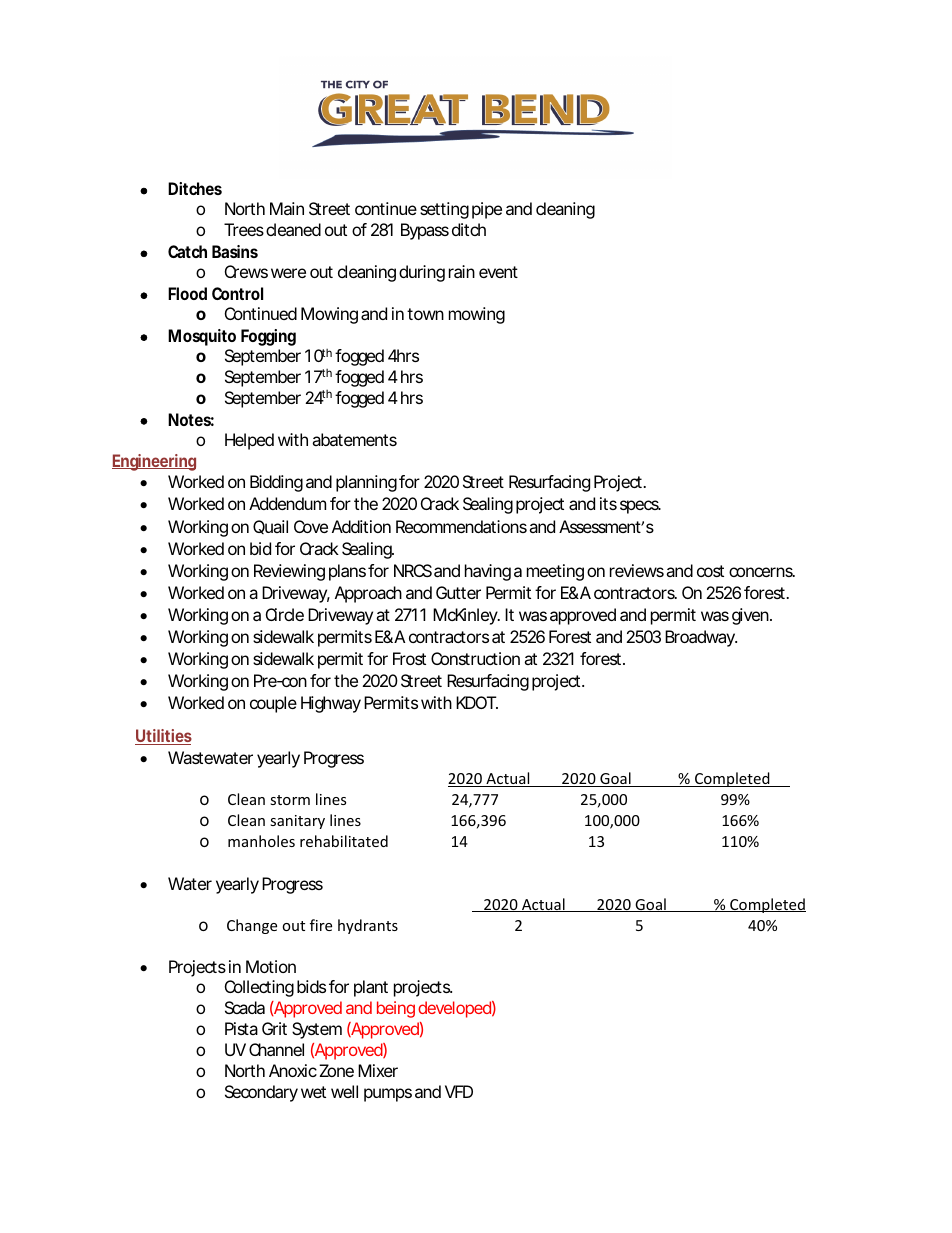 This screenshot has height=1233, width=952. Describe the element at coordinates (276, 1049) in the screenshot. I see `Channel` at that location.
